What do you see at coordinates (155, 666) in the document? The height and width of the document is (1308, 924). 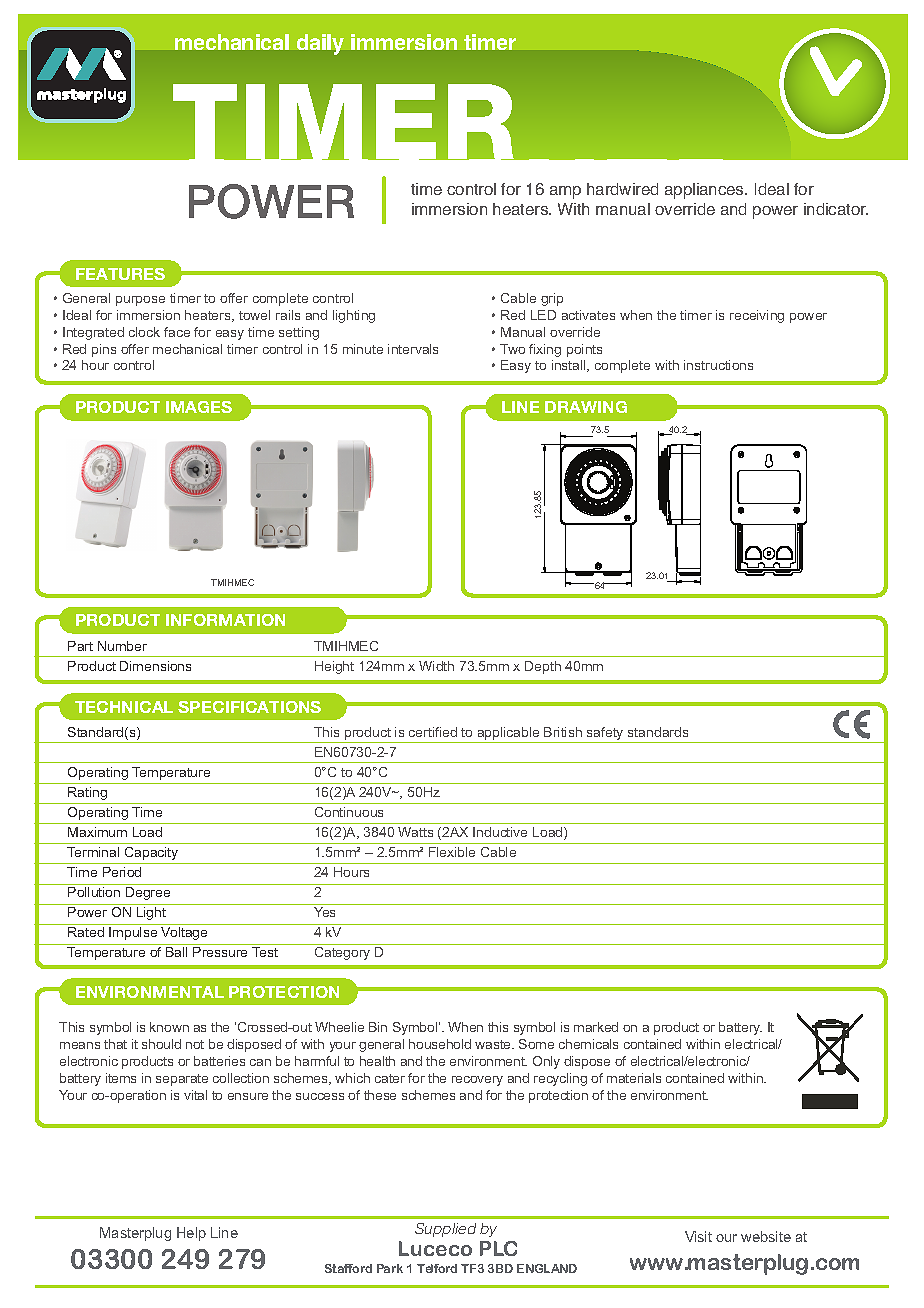 I see `Dimensions` at bounding box center [155, 666].
